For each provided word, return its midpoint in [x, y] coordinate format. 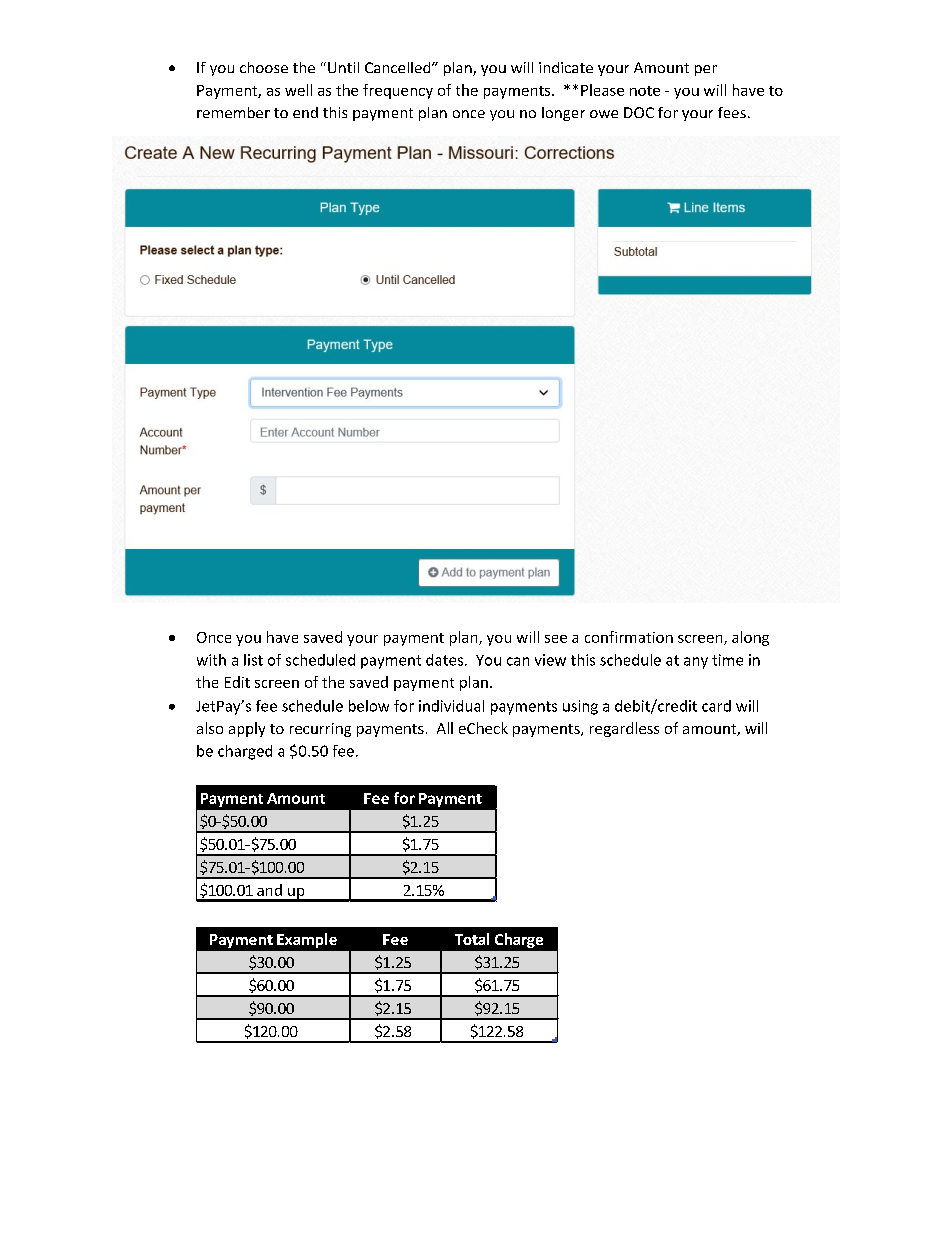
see [556, 639]
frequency [398, 91]
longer [563, 114]
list [253, 660]
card [716, 706]
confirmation [629, 637]
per [706, 70]
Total [472, 939]
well [298, 90]
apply [247, 729]
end [305, 112]
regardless [624, 729]
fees [732, 112]
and [269, 890]
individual [451, 706]
